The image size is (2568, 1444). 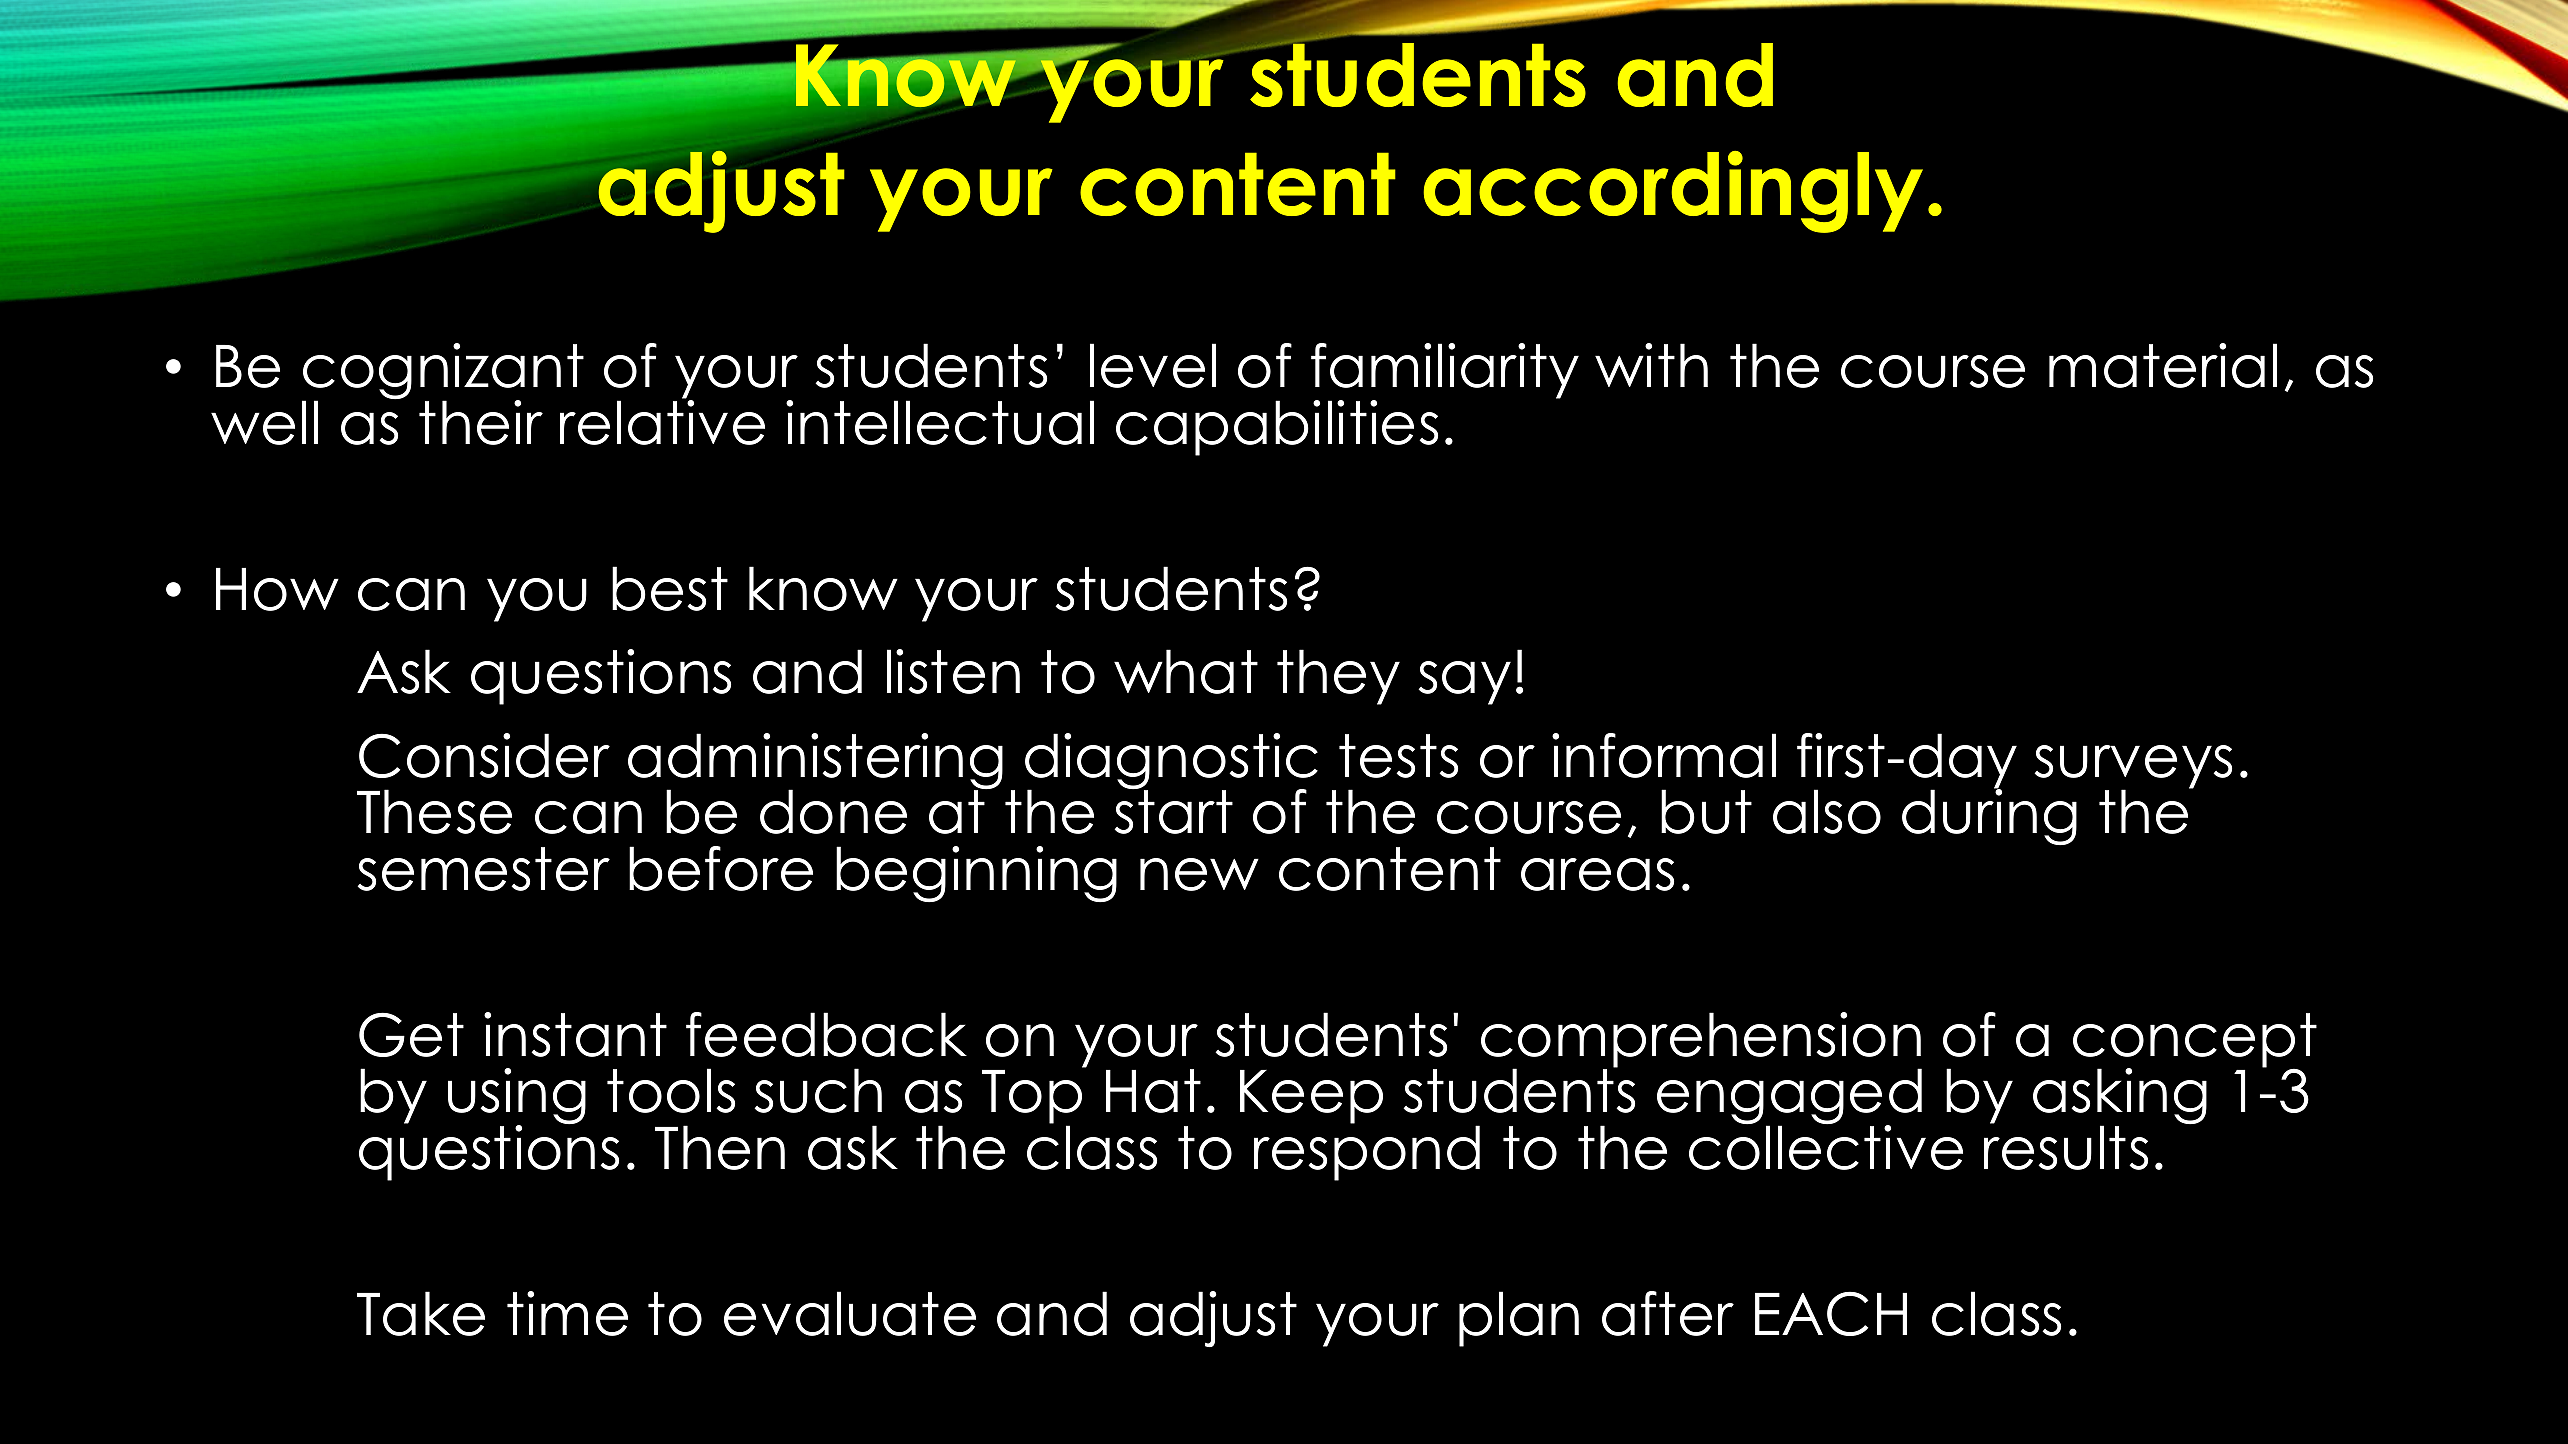 What do you see at coordinates (483, 869) in the image?
I see `semester` at bounding box center [483, 869].
